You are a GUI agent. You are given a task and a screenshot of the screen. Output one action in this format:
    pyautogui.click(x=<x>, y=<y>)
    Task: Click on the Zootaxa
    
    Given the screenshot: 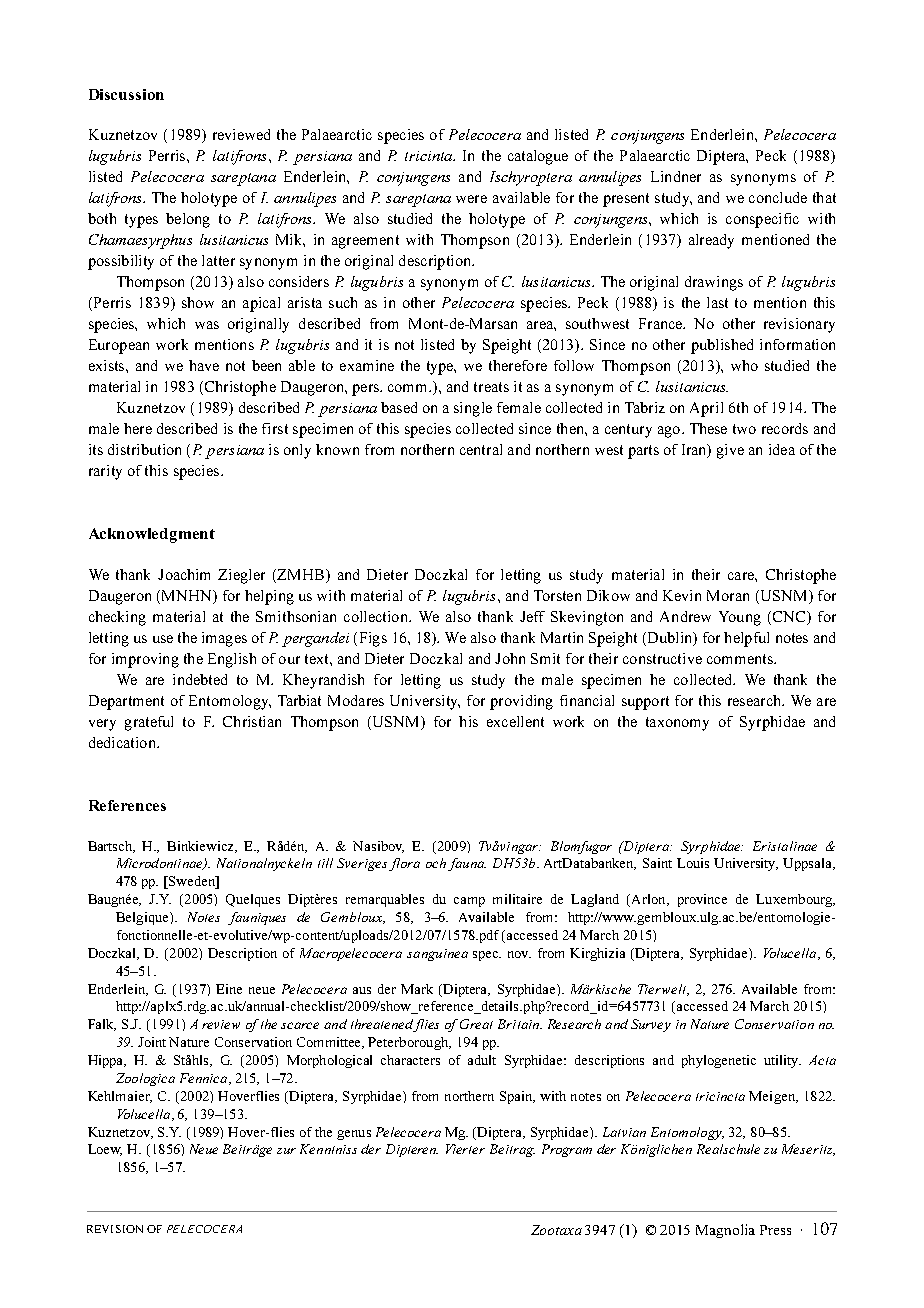 What is the action you would take?
    pyautogui.click(x=556, y=1230)
